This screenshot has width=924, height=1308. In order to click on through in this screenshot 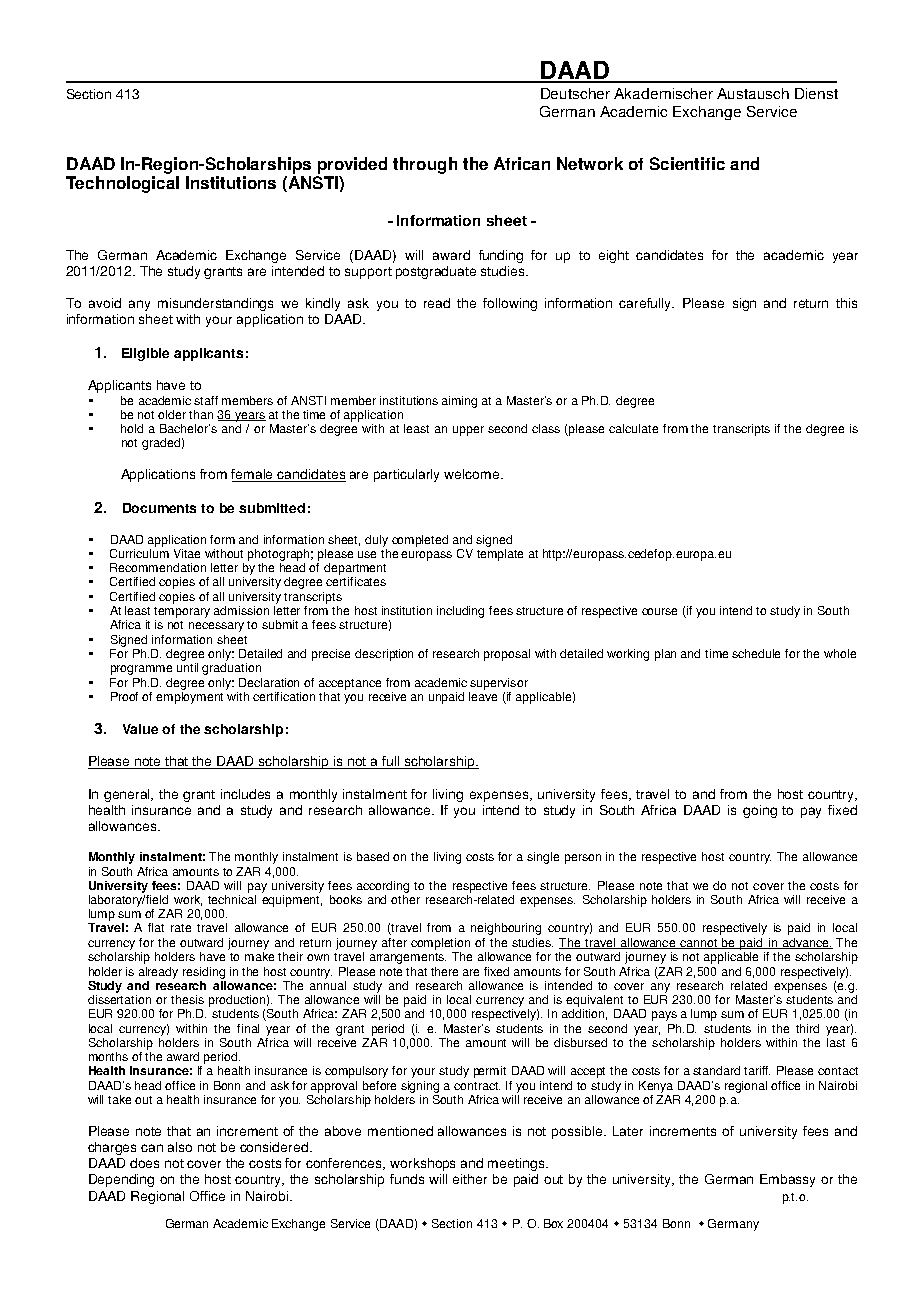, I will do `click(425, 165)`.
